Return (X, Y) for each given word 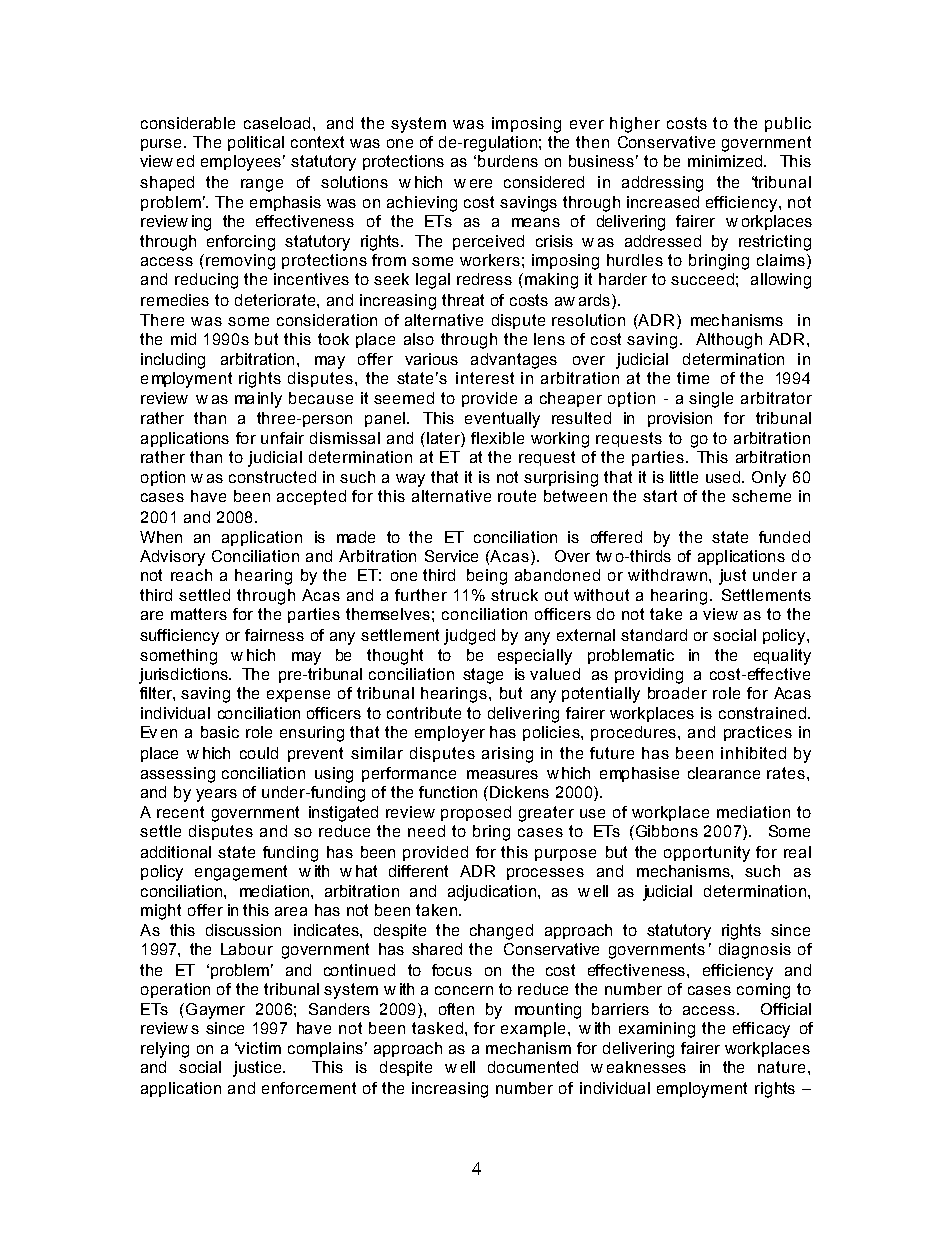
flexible (497, 438)
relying (165, 1050)
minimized (725, 161)
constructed (272, 477)
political (256, 143)
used (723, 477)
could (259, 753)
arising (507, 755)
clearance (724, 773)
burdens (508, 161)
